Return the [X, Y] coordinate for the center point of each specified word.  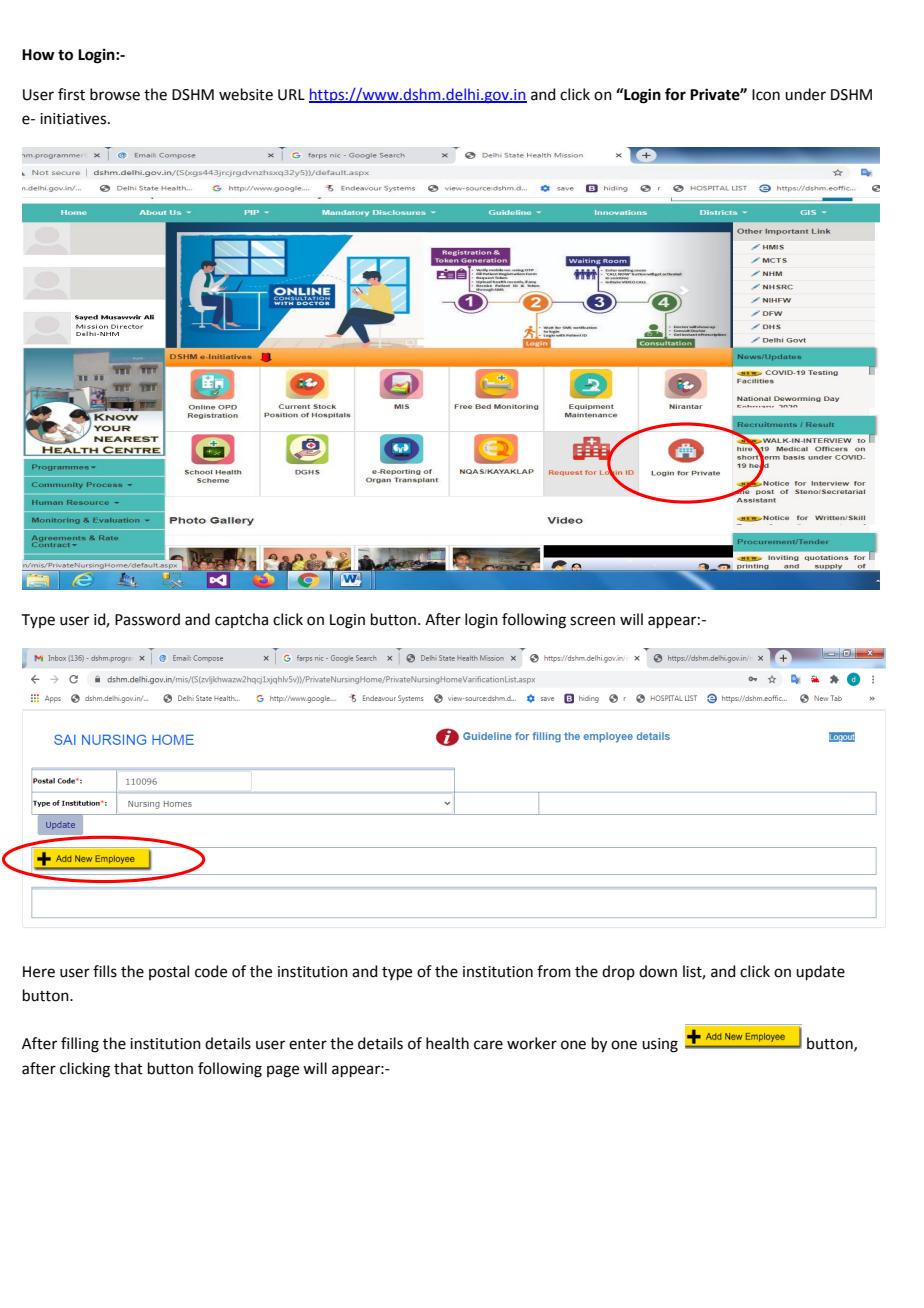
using [660, 1045]
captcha [241, 620]
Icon [766, 95]
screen [592, 621]
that [128, 1068]
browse [115, 94]
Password [147, 619]
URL [291, 95]
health [447, 1043]
